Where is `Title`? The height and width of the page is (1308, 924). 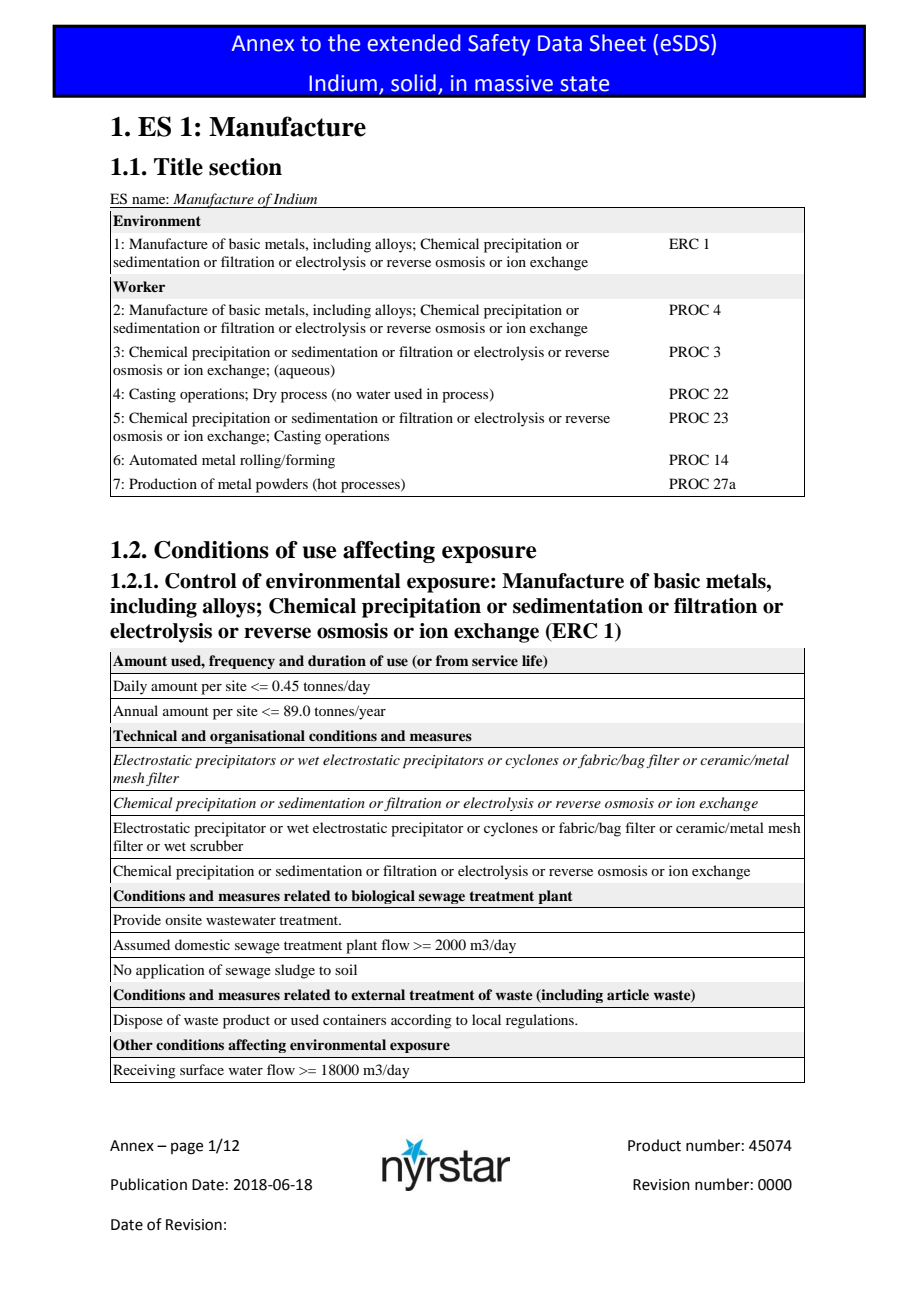 Title is located at coordinates (178, 167).
